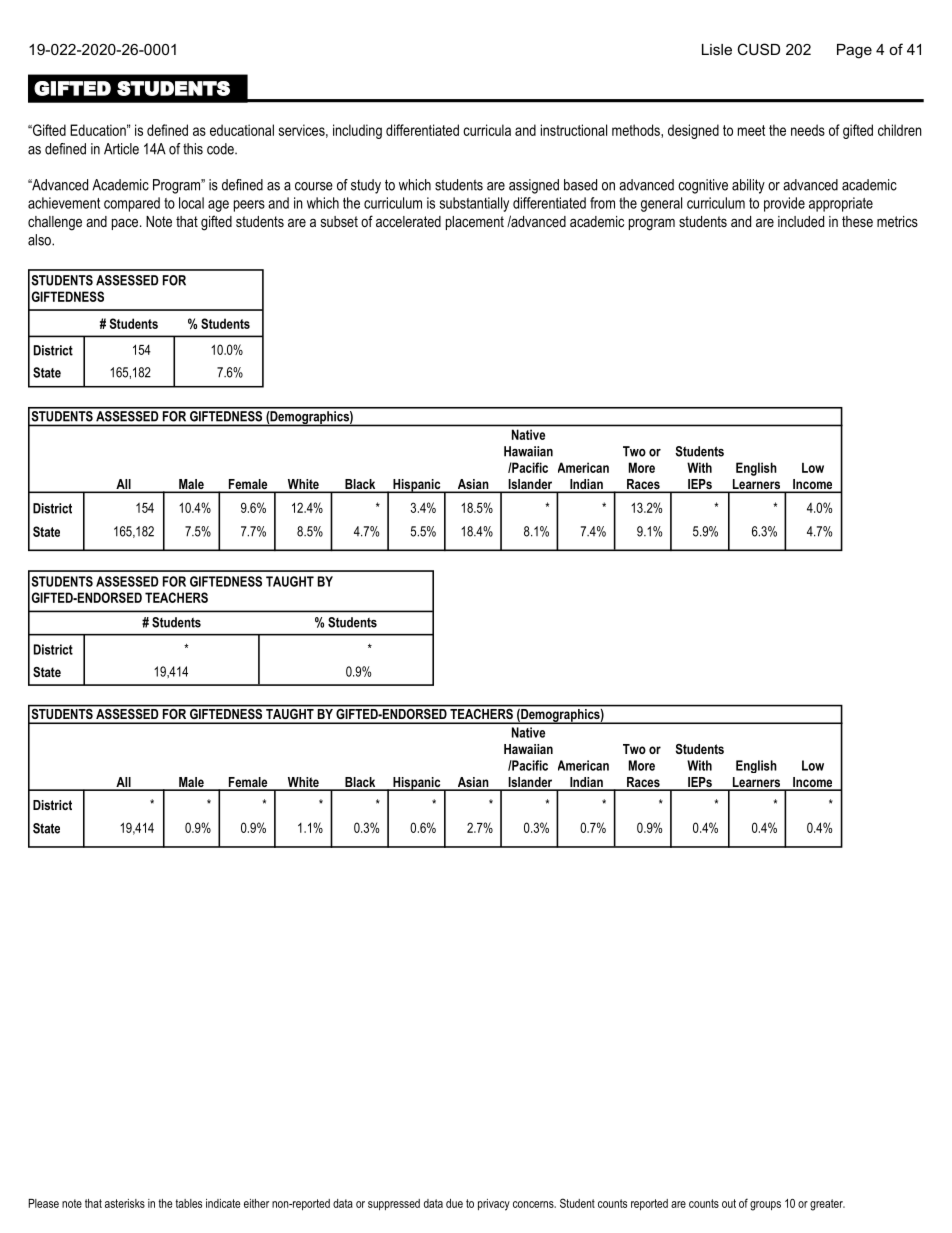 This document has width=952, height=1233. Describe the element at coordinates (40, 240) in the document. I see `also` at that location.
